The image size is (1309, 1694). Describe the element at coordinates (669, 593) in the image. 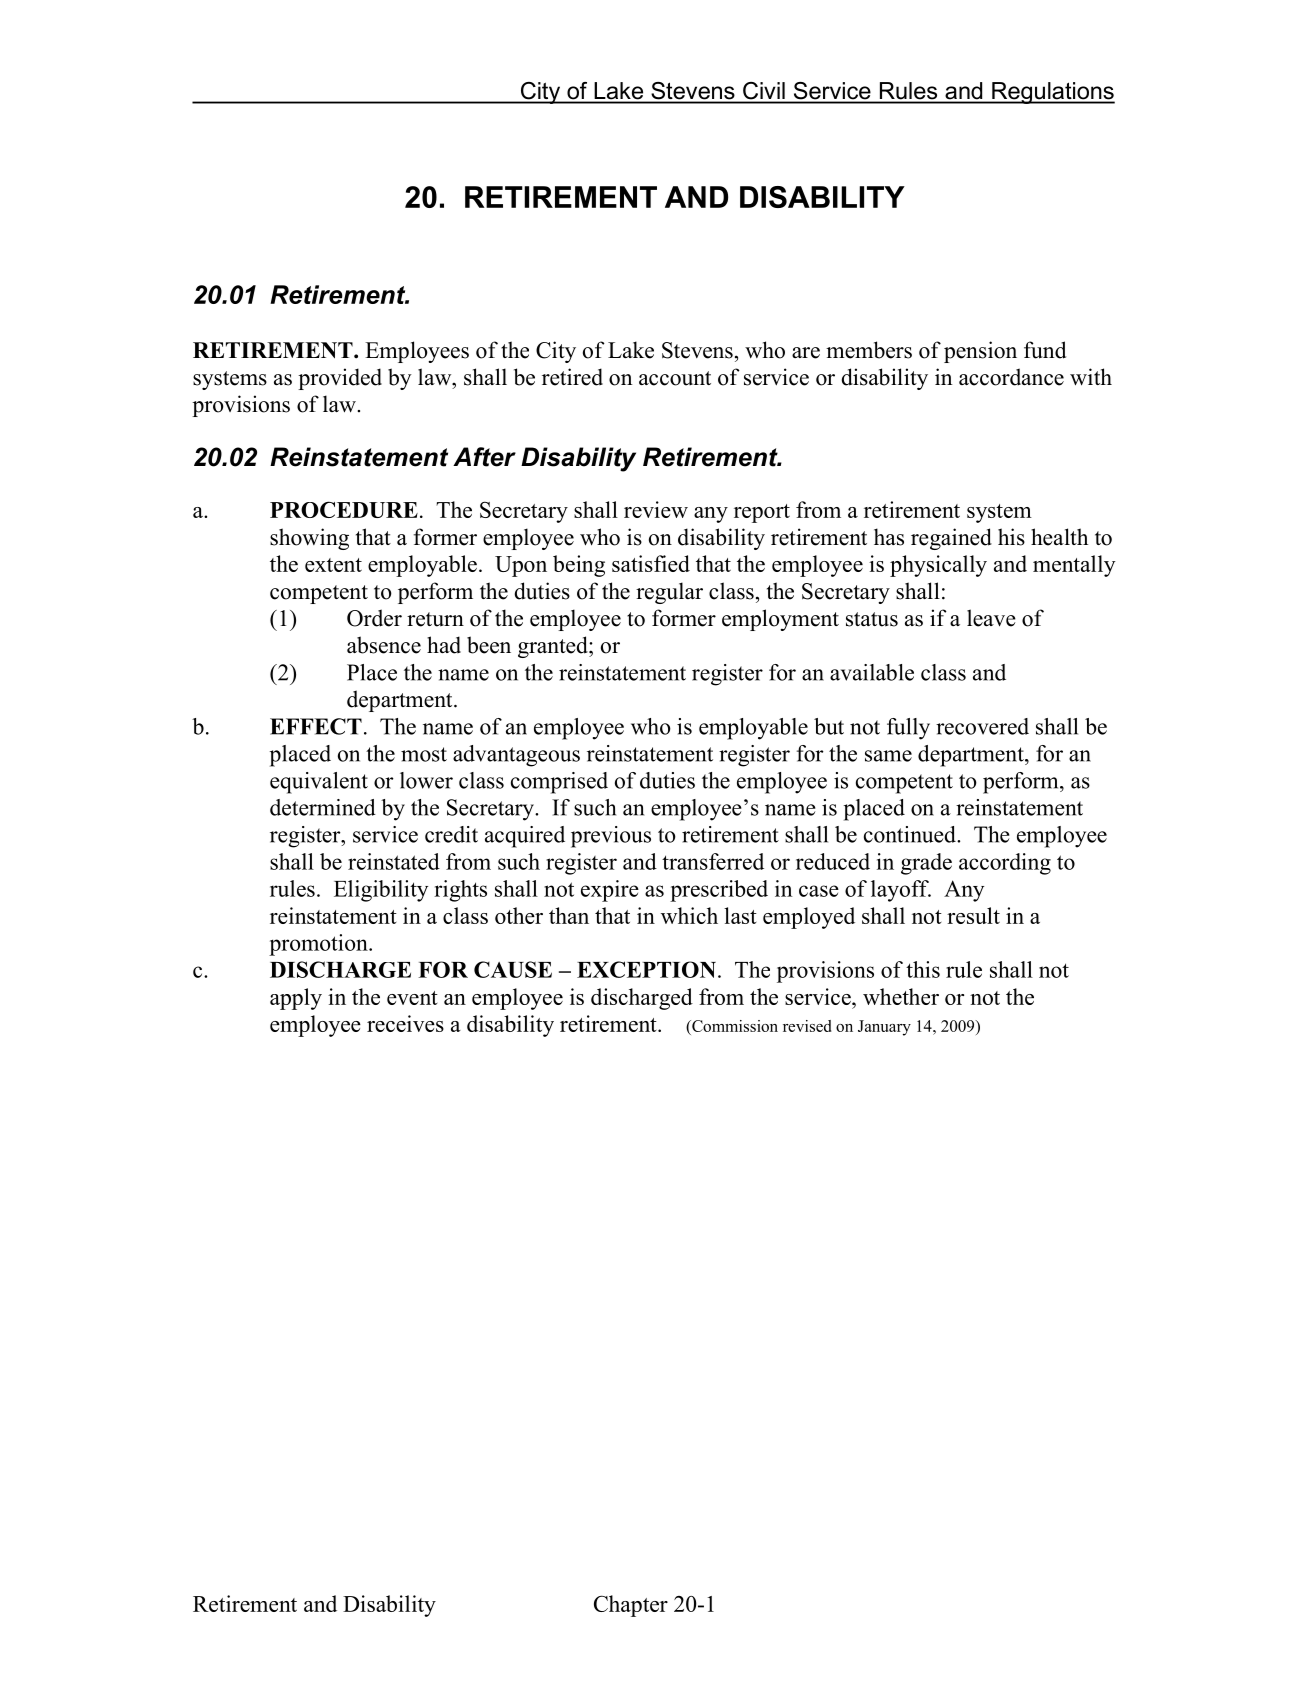

I see `regular` at that location.
